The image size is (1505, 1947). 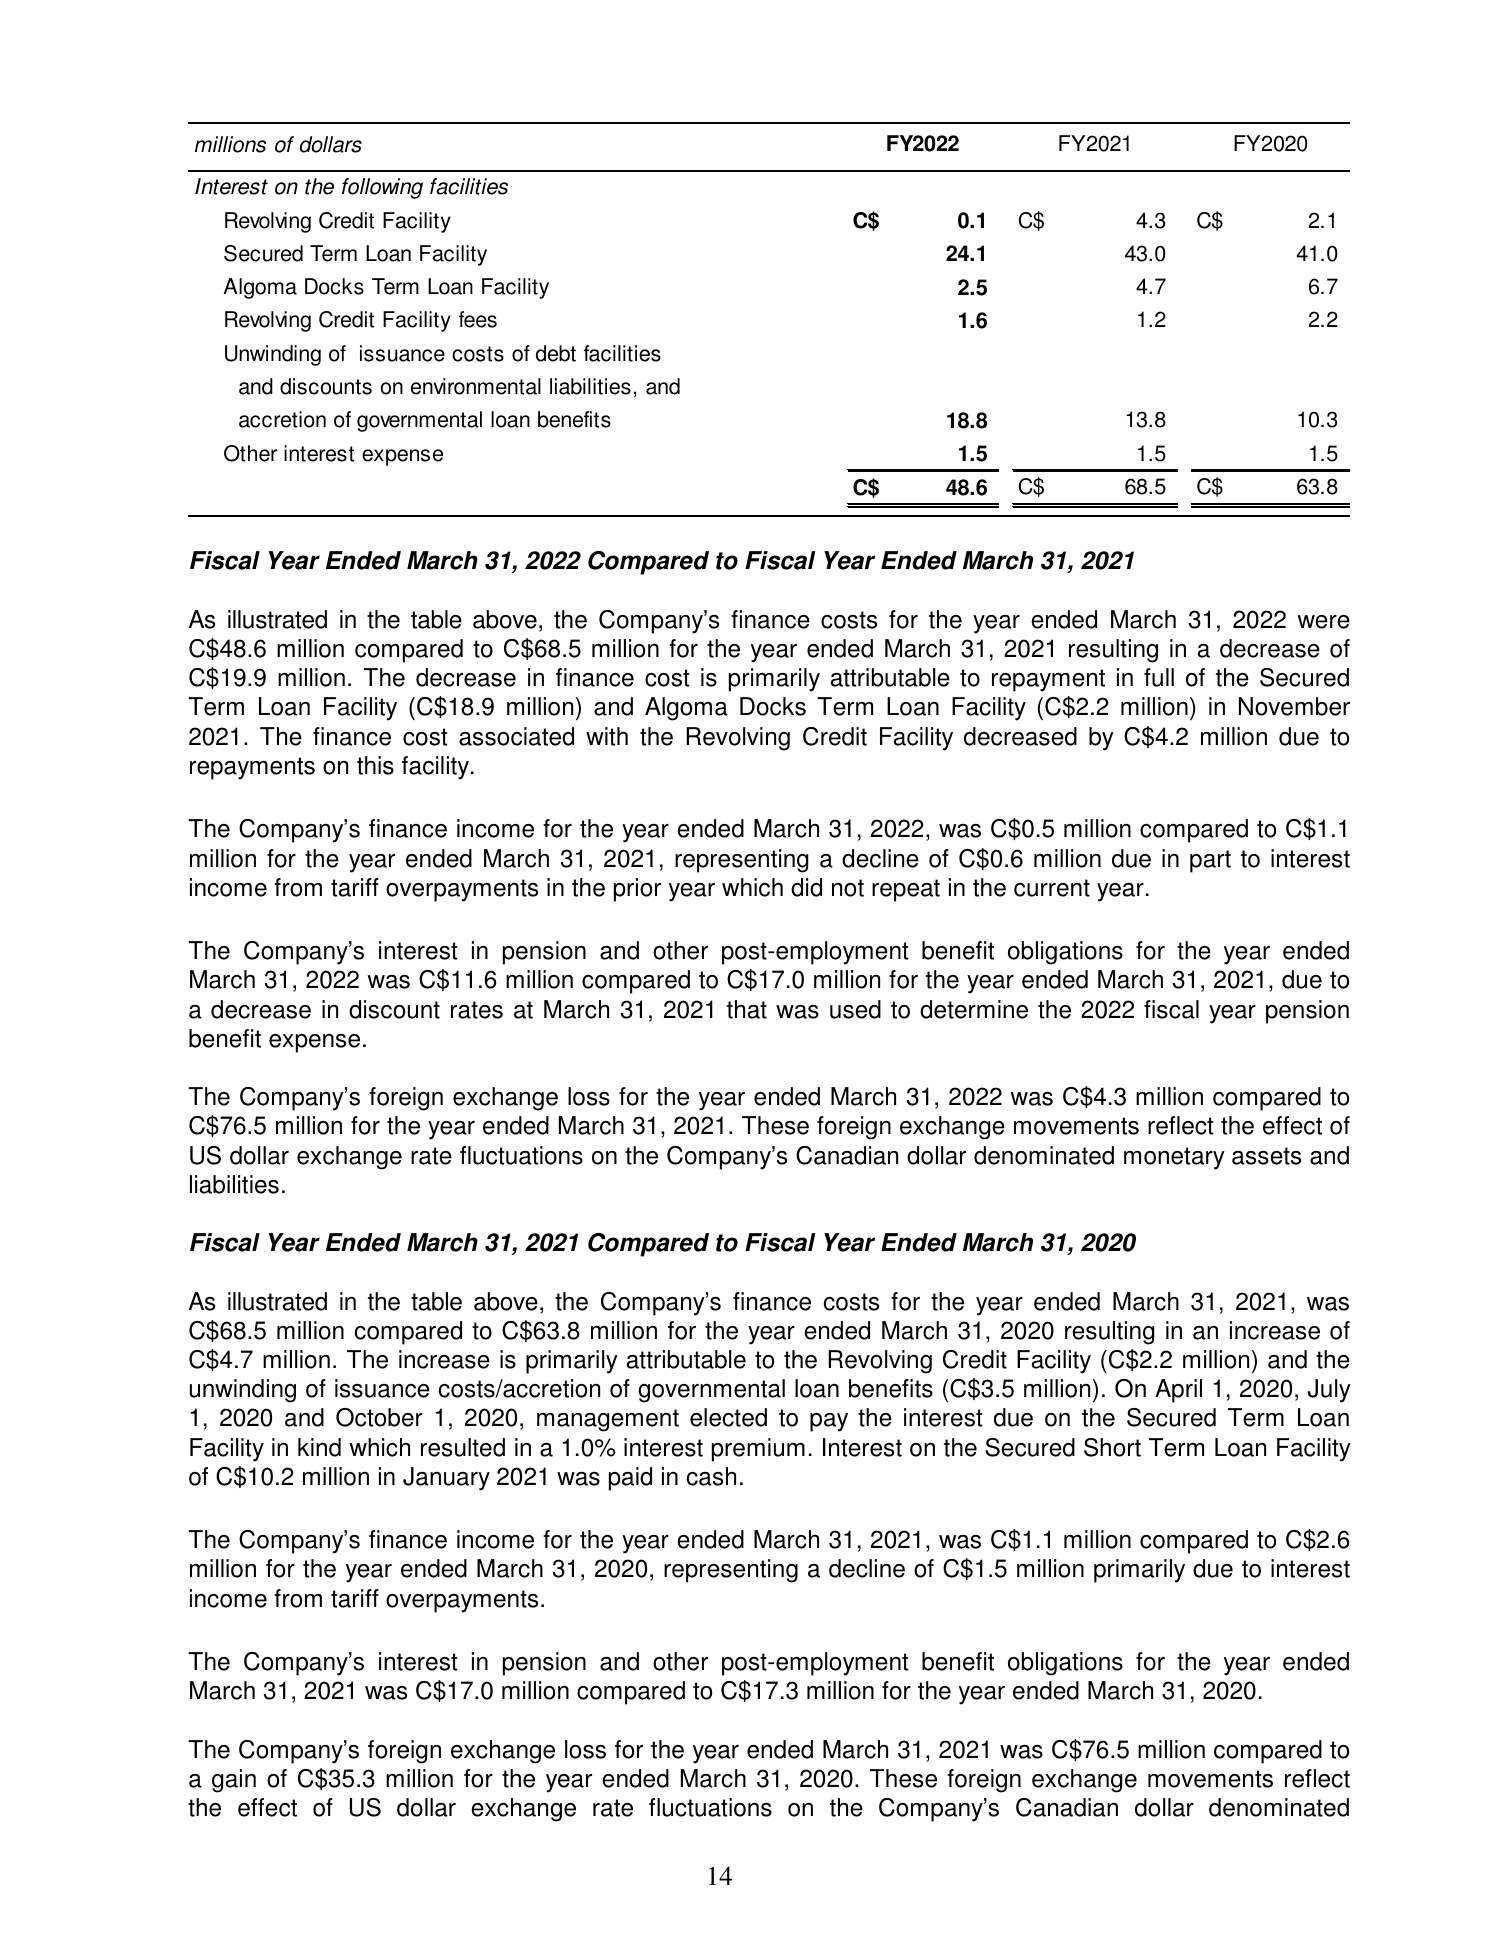 What do you see at coordinates (379, 1417) in the screenshot?
I see `October` at bounding box center [379, 1417].
